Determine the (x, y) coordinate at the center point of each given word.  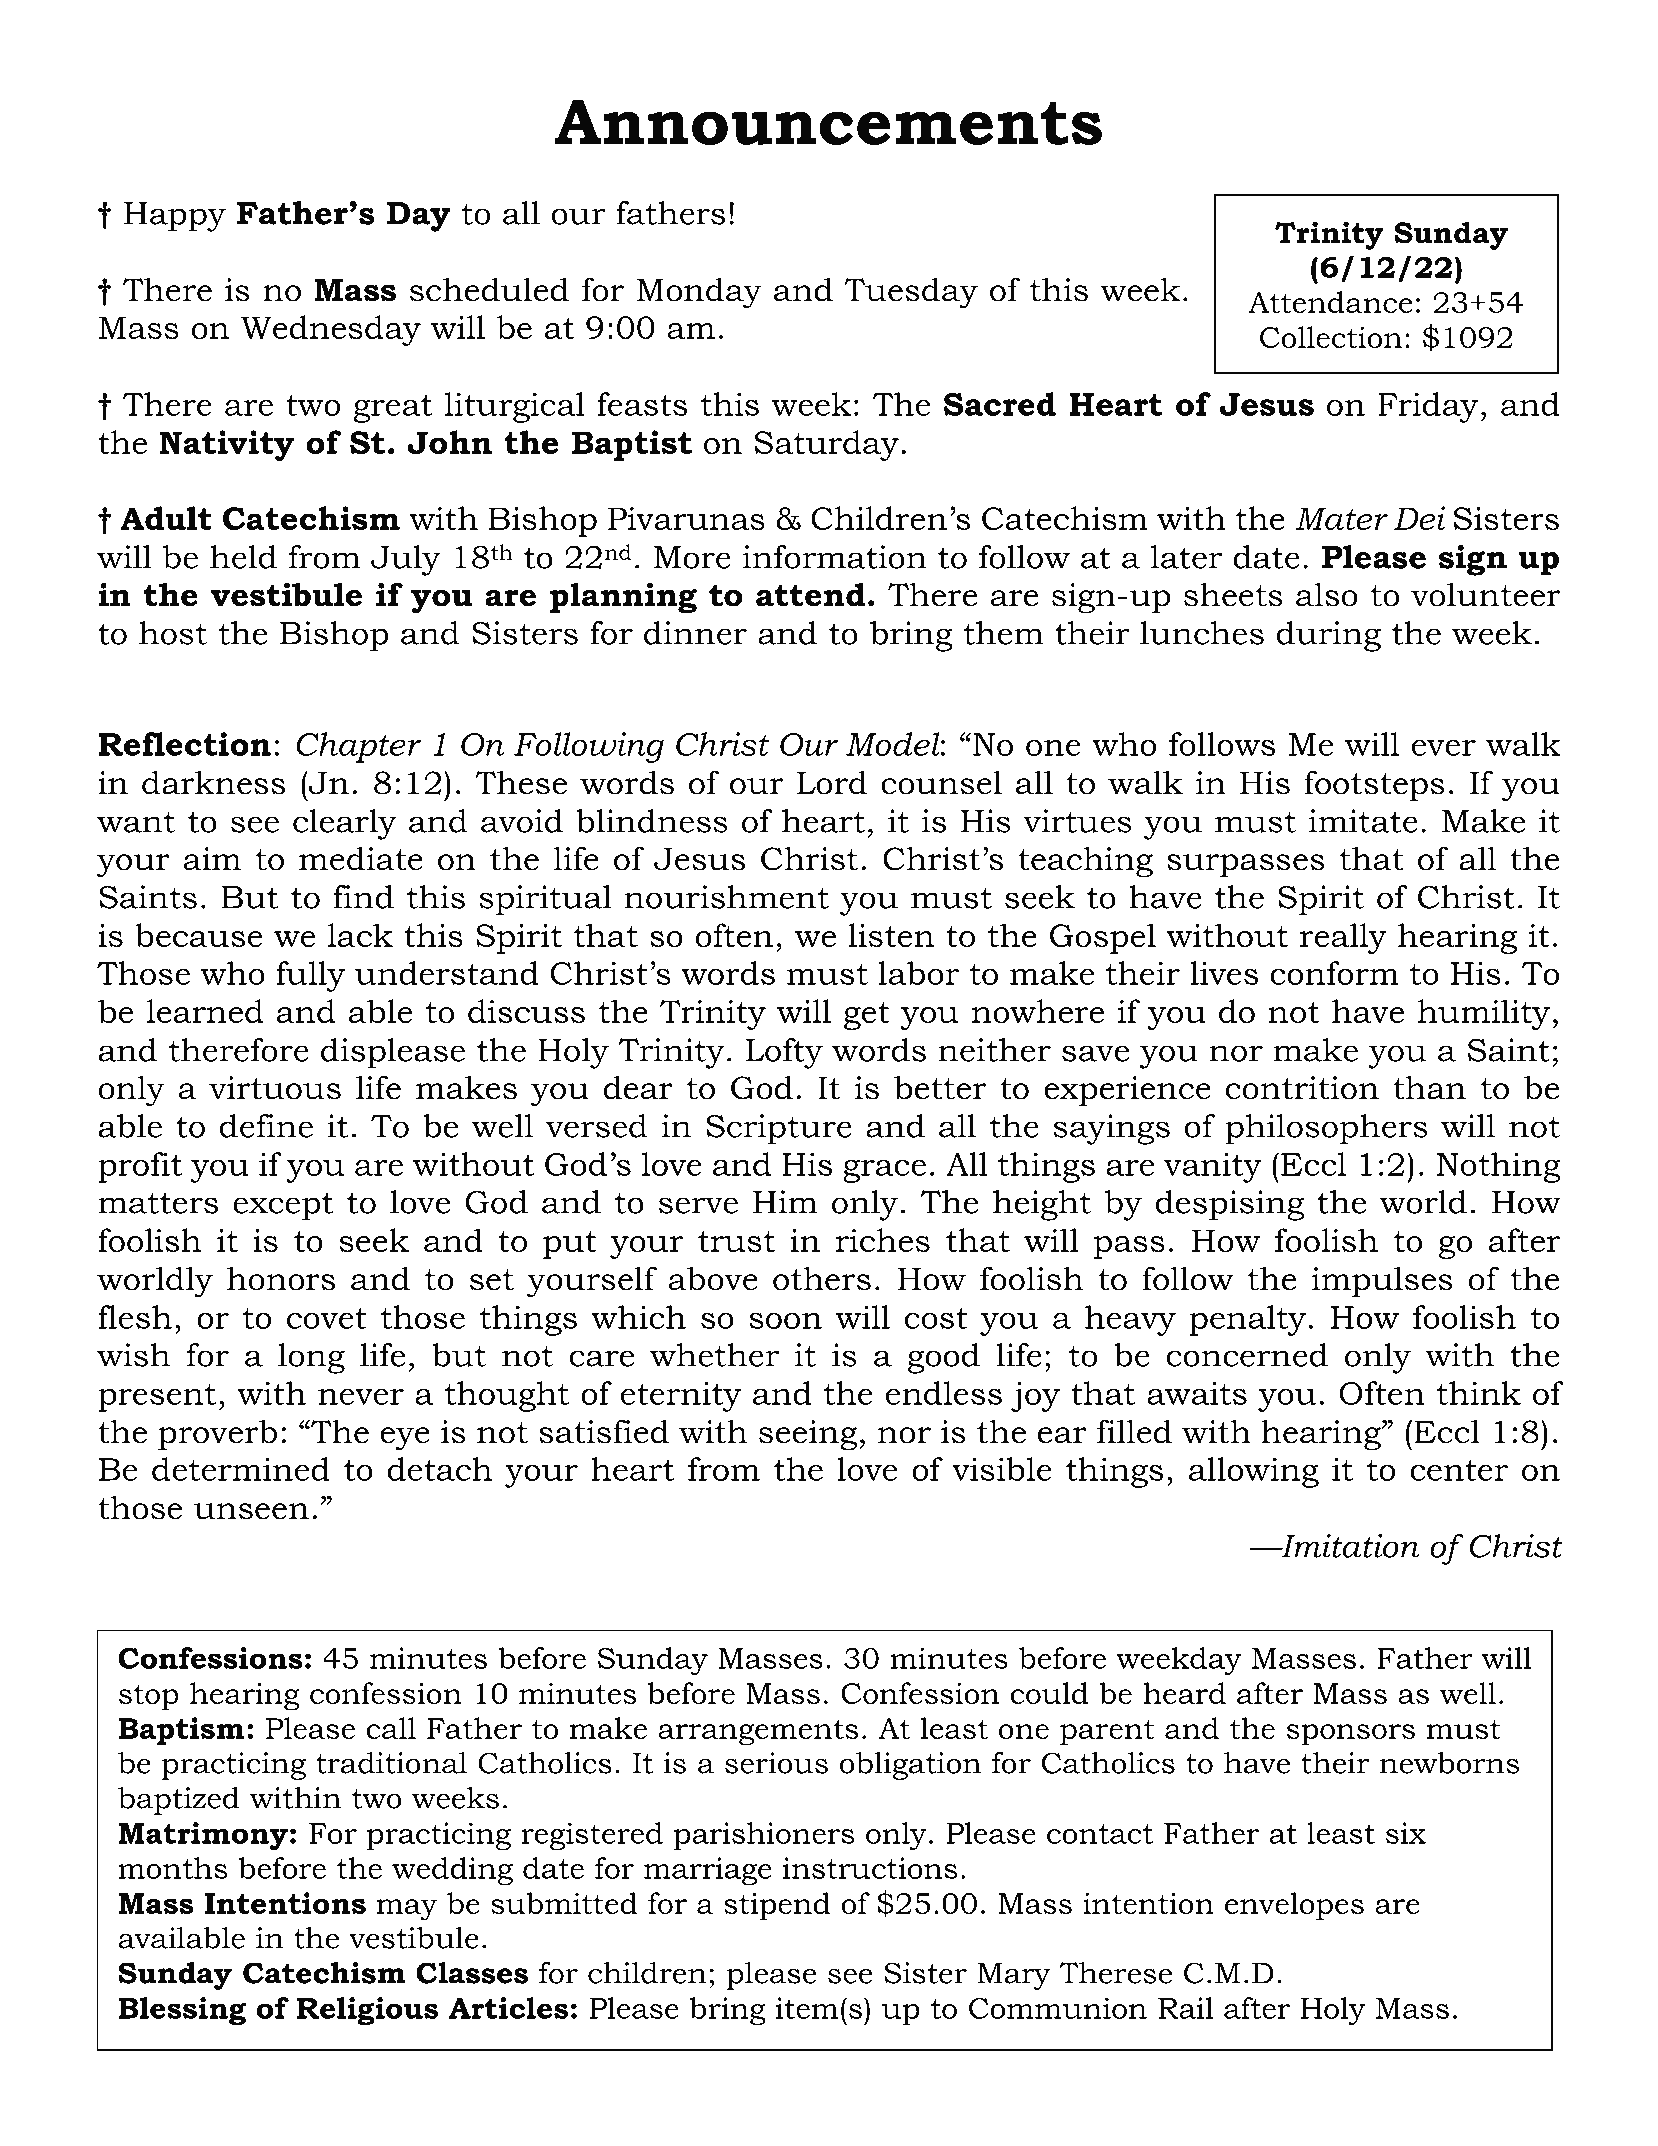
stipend (777, 1906)
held (243, 557)
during (1329, 636)
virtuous (275, 1088)
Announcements (828, 122)
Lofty (784, 1053)
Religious (367, 2011)
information (835, 557)
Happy (175, 217)
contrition (1302, 1088)
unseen (251, 1511)
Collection (1331, 337)
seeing (808, 1435)
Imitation (1349, 1546)
